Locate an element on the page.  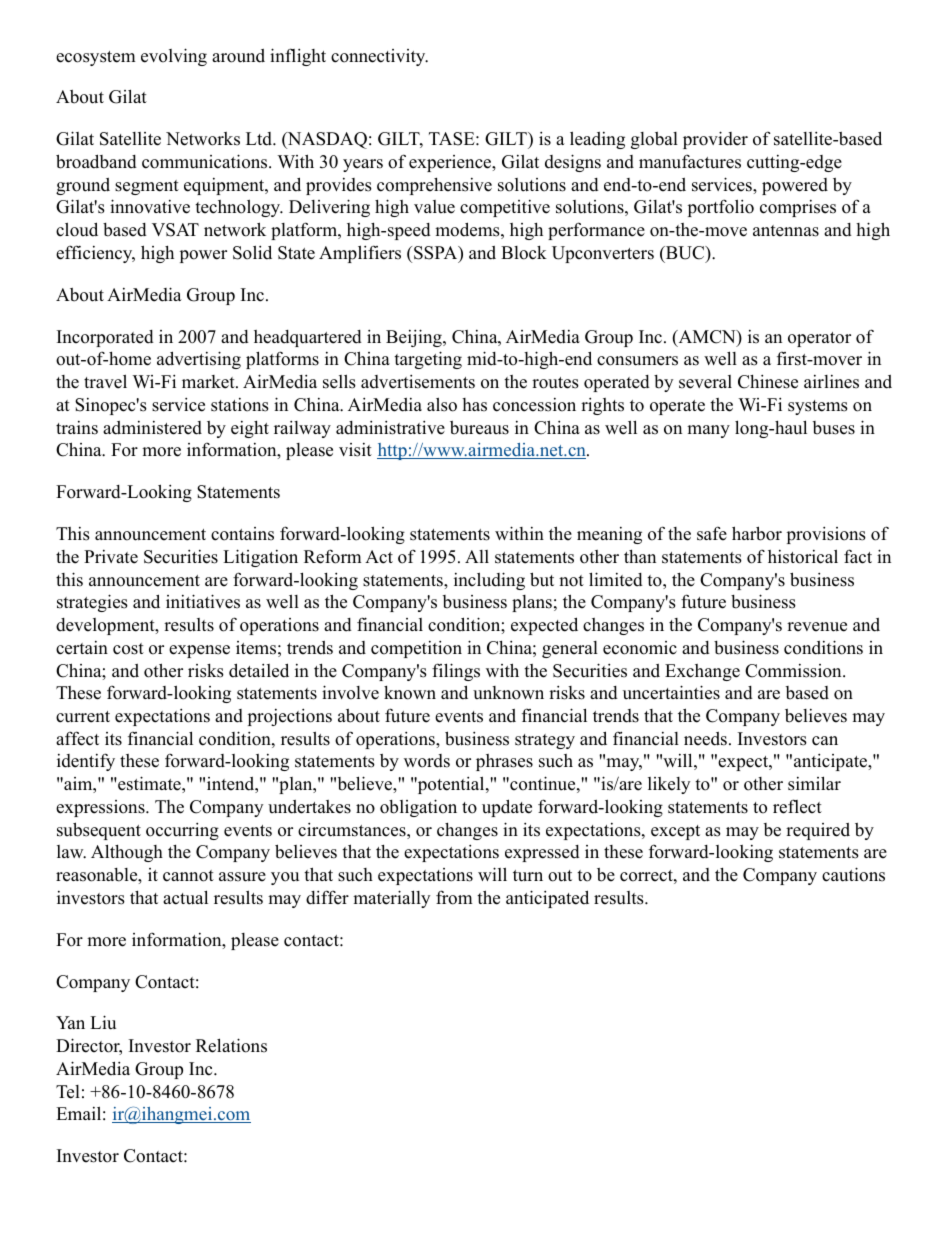
including is located at coordinates (489, 581).
